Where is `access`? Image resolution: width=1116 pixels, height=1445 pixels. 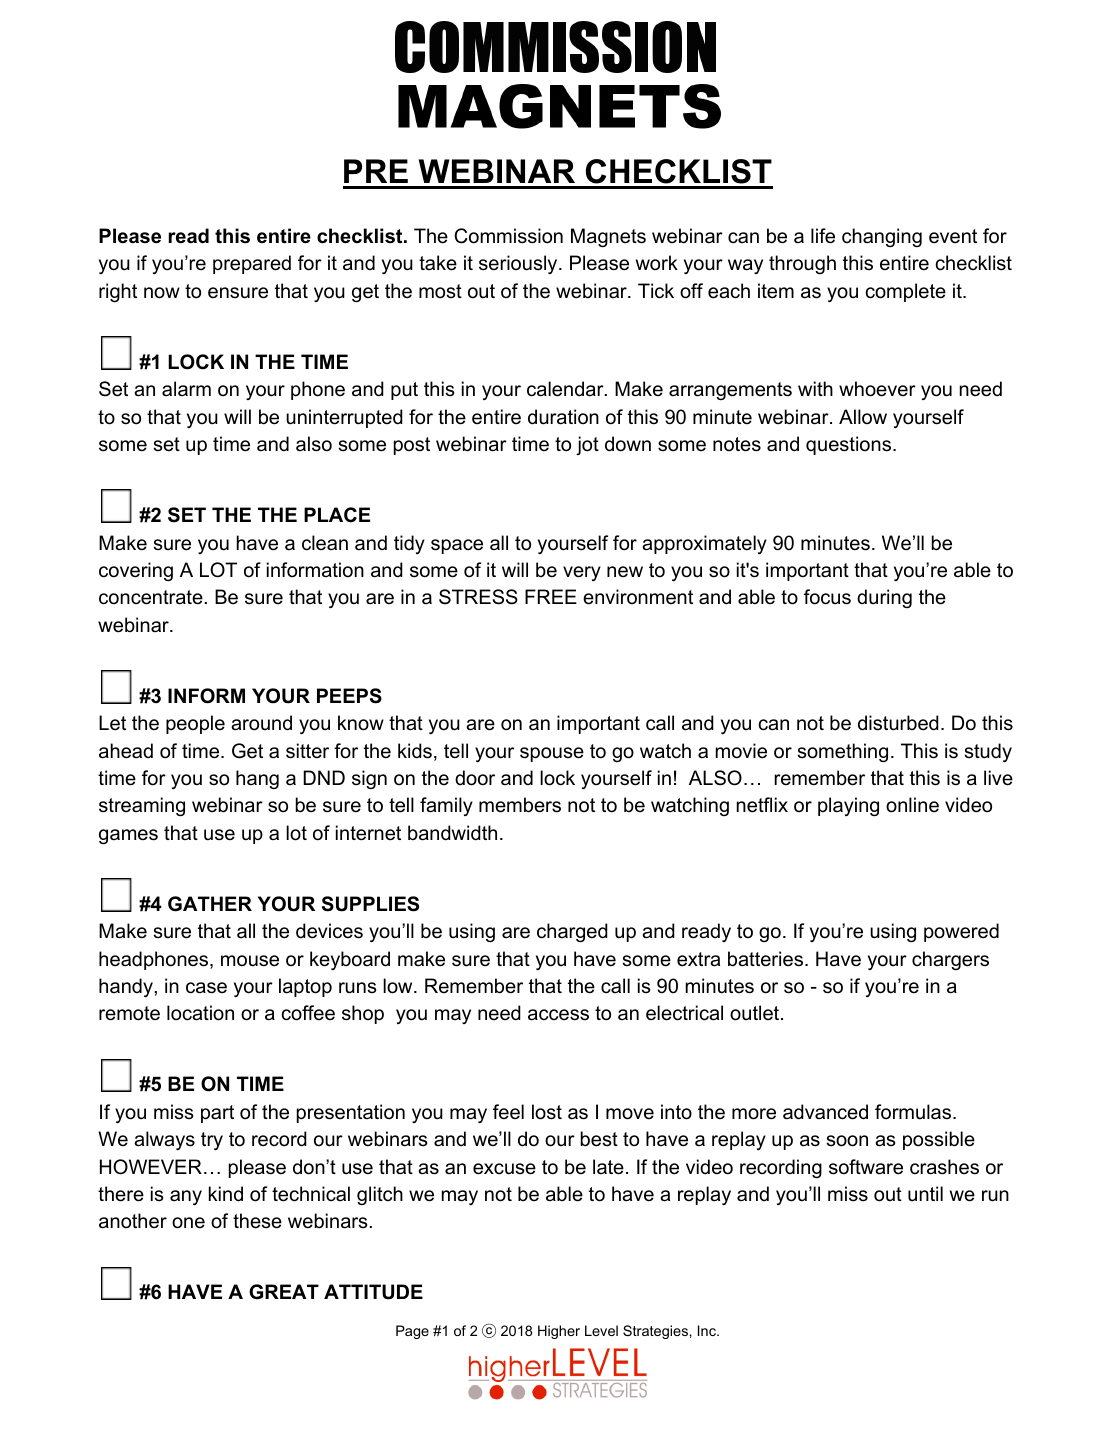
access is located at coordinates (558, 1015).
